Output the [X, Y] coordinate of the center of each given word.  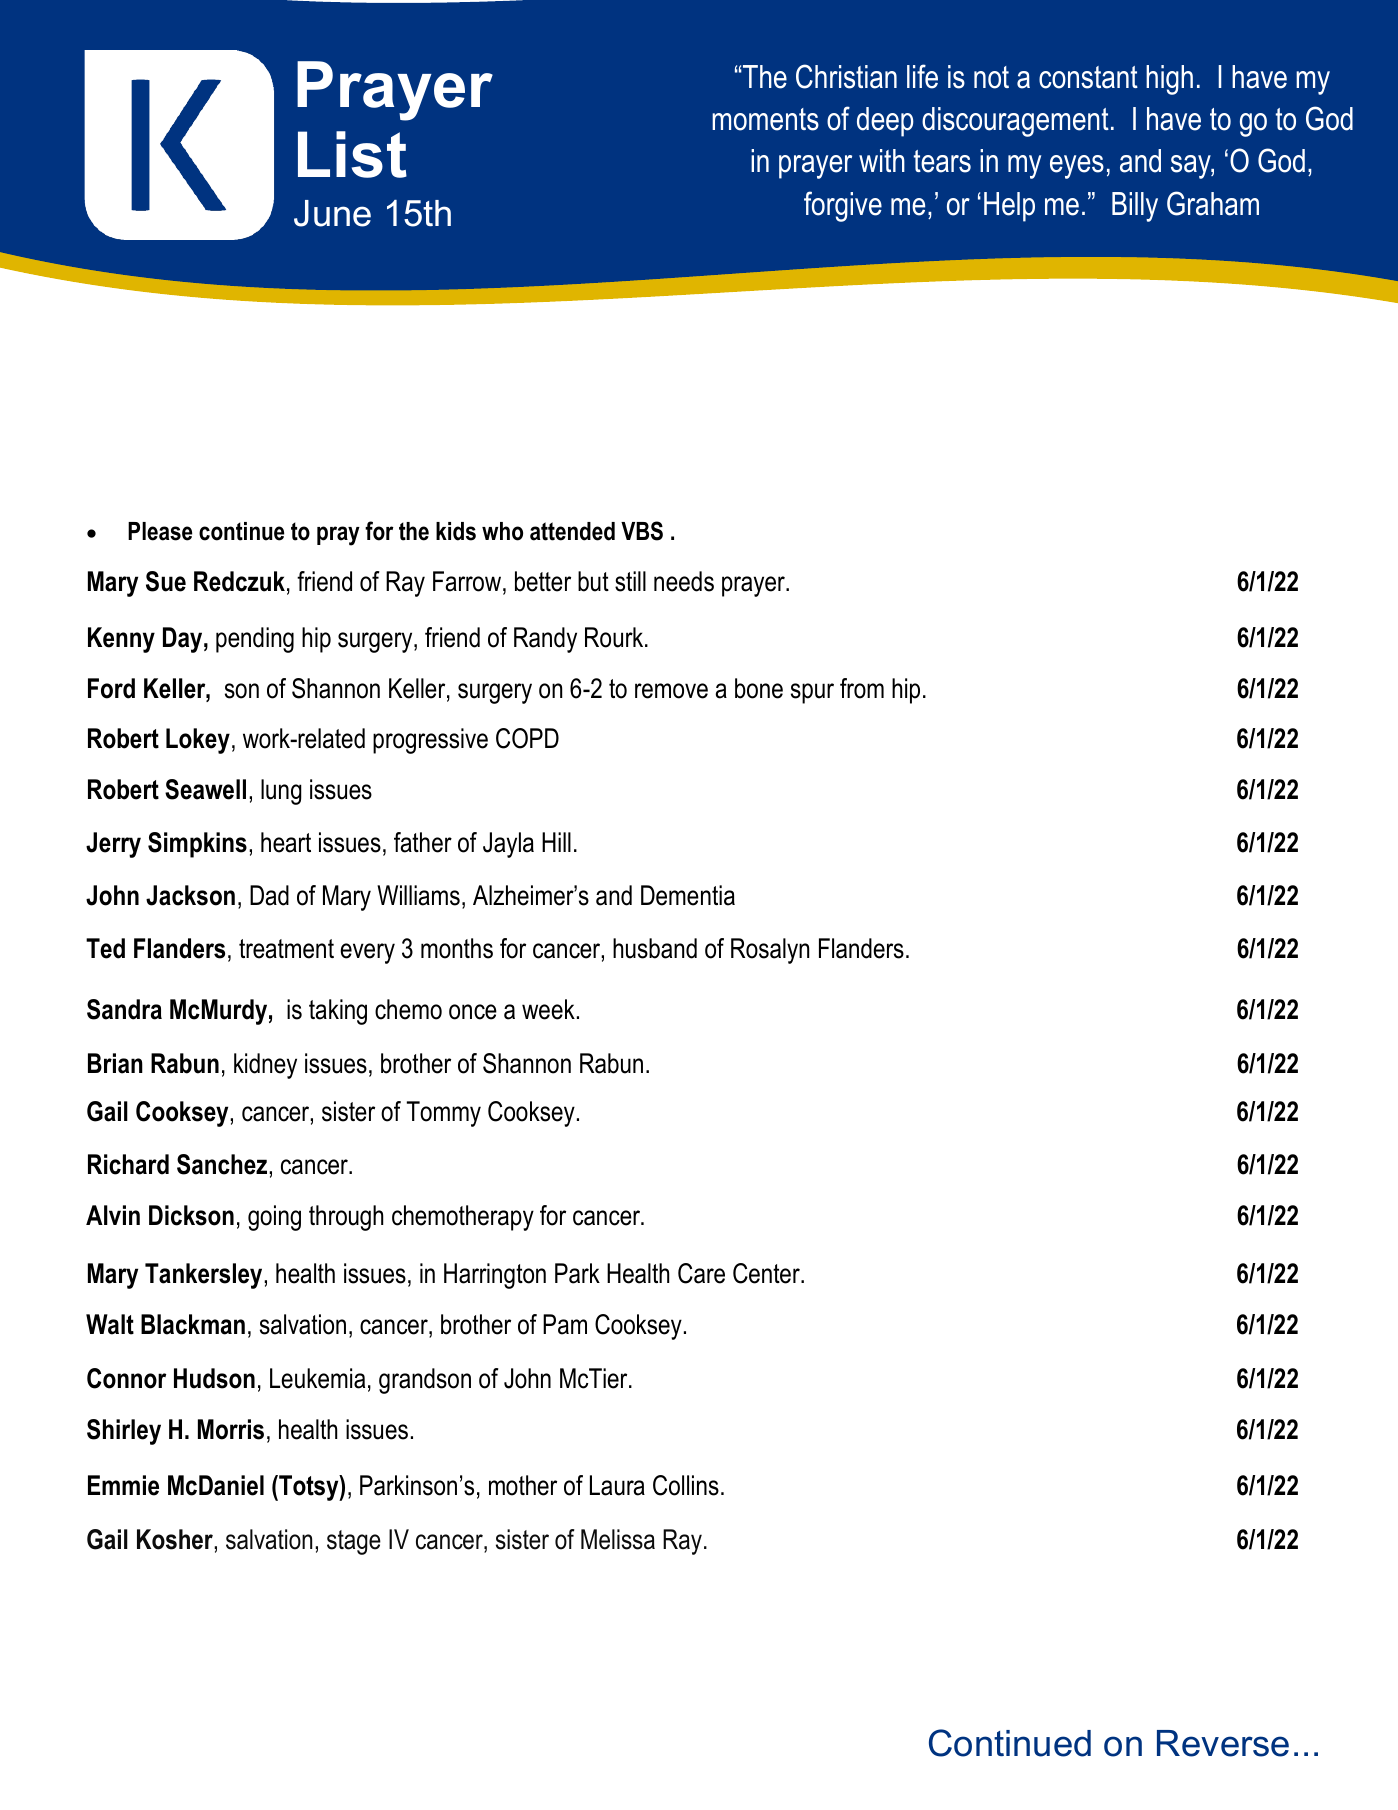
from [862, 688]
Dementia [688, 895]
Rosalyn [770, 951]
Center [767, 1273]
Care [701, 1273]
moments [765, 119]
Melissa [618, 1539]
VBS [642, 531]
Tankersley [205, 1276]
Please [160, 531]
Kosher [176, 1539]
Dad [269, 895]
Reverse [1223, 1743]
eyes [1077, 167]
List [352, 154]
